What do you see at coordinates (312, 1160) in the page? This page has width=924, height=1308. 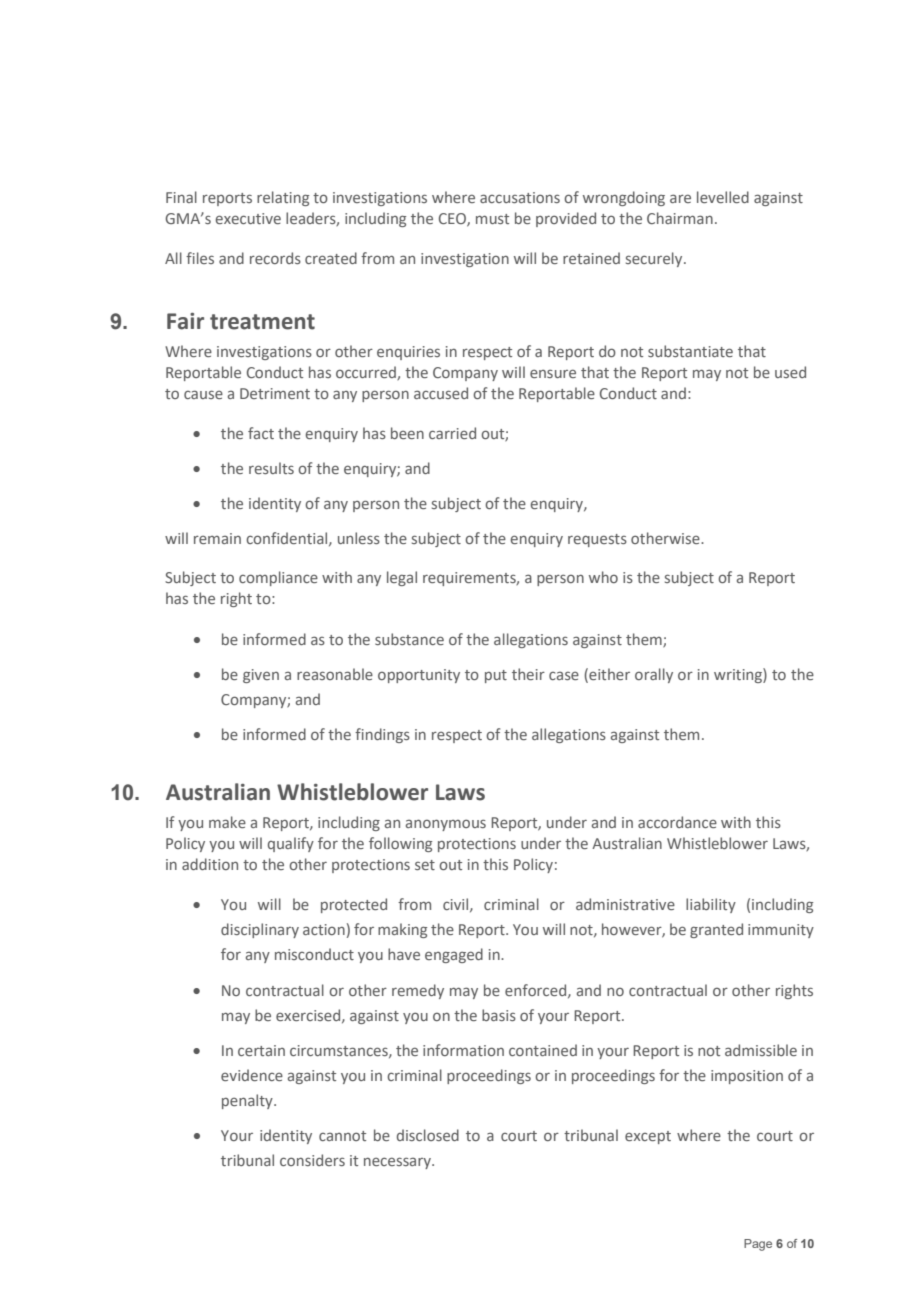 I see `considers` at bounding box center [312, 1160].
